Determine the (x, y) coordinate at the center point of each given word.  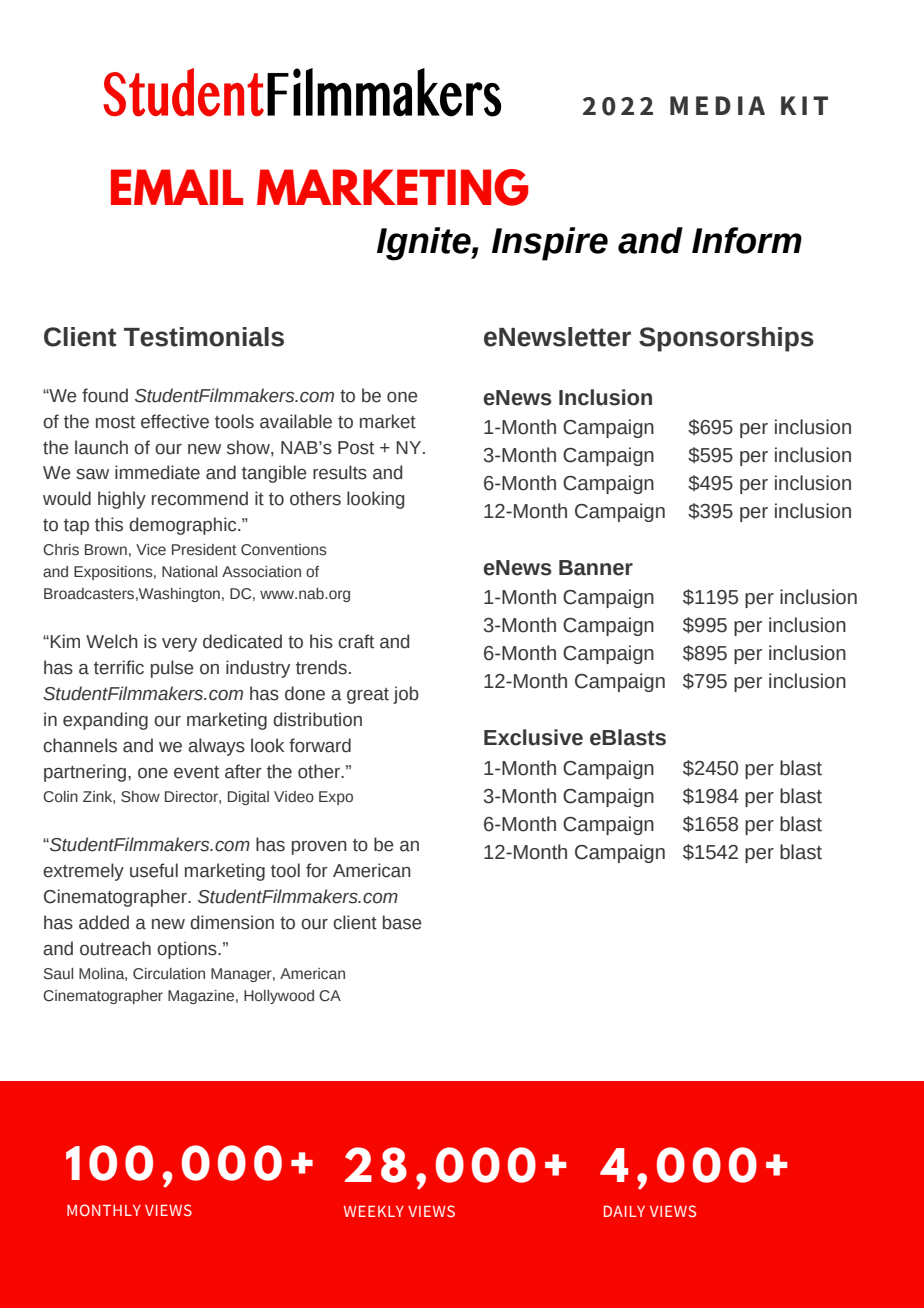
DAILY (624, 1211)
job (406, 695)
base (402, 922)
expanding (105, 721)
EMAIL (177, 187)
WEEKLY (374, 1211)
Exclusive (533, 737)
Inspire (550, 244)
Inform (747, 240)
